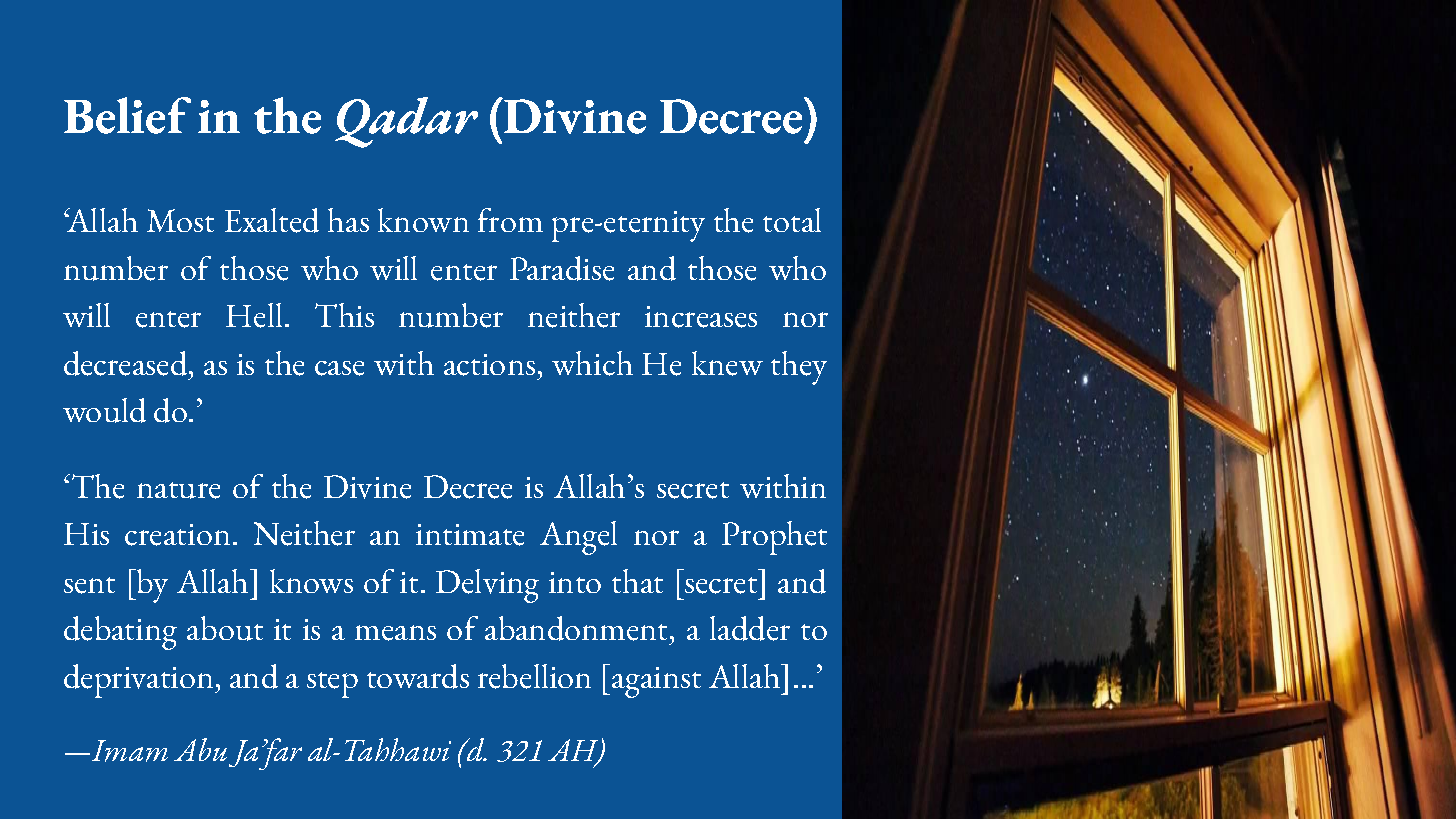  I want to click on Abu, so click(200, 749).
